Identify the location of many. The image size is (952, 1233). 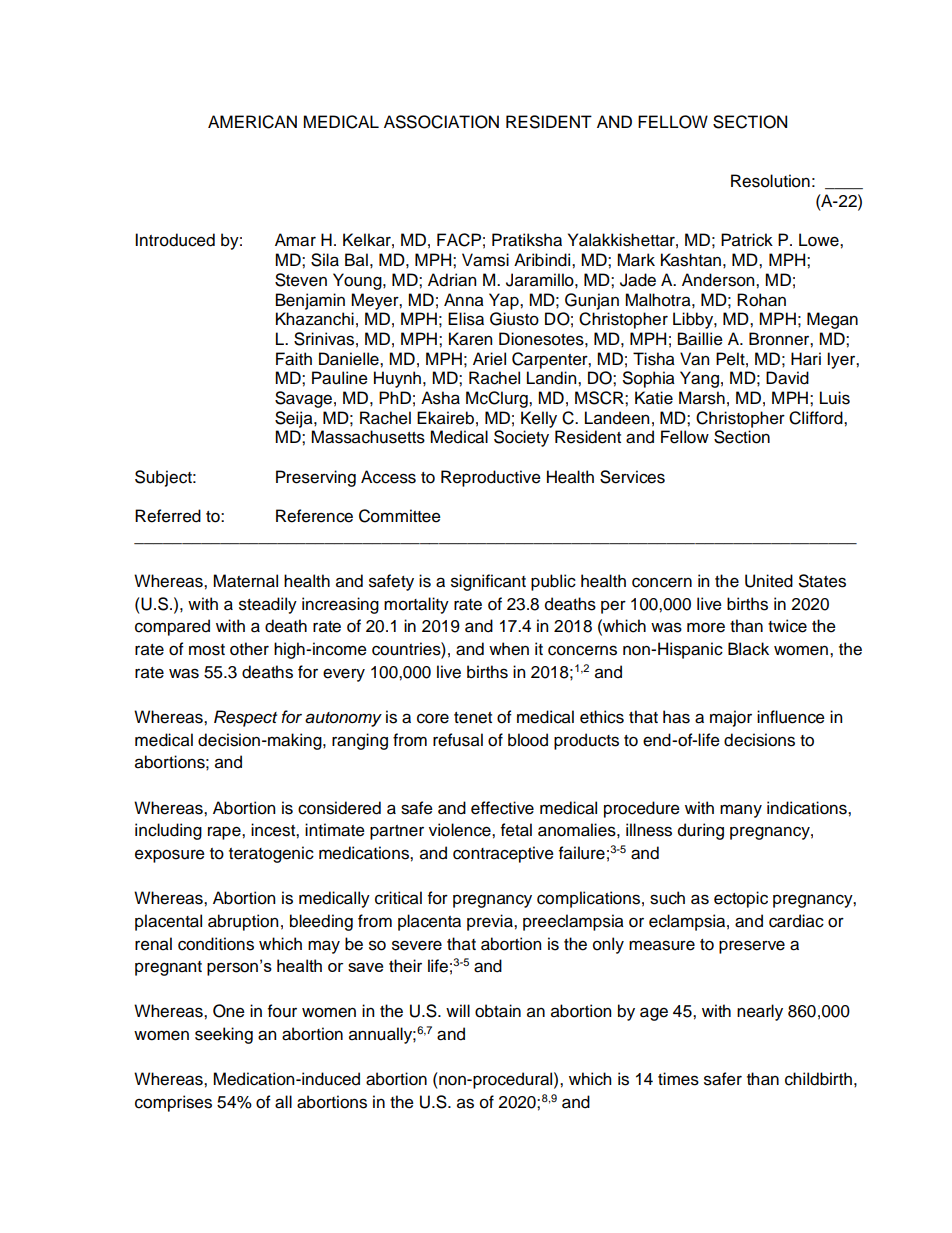
(741, 811).
